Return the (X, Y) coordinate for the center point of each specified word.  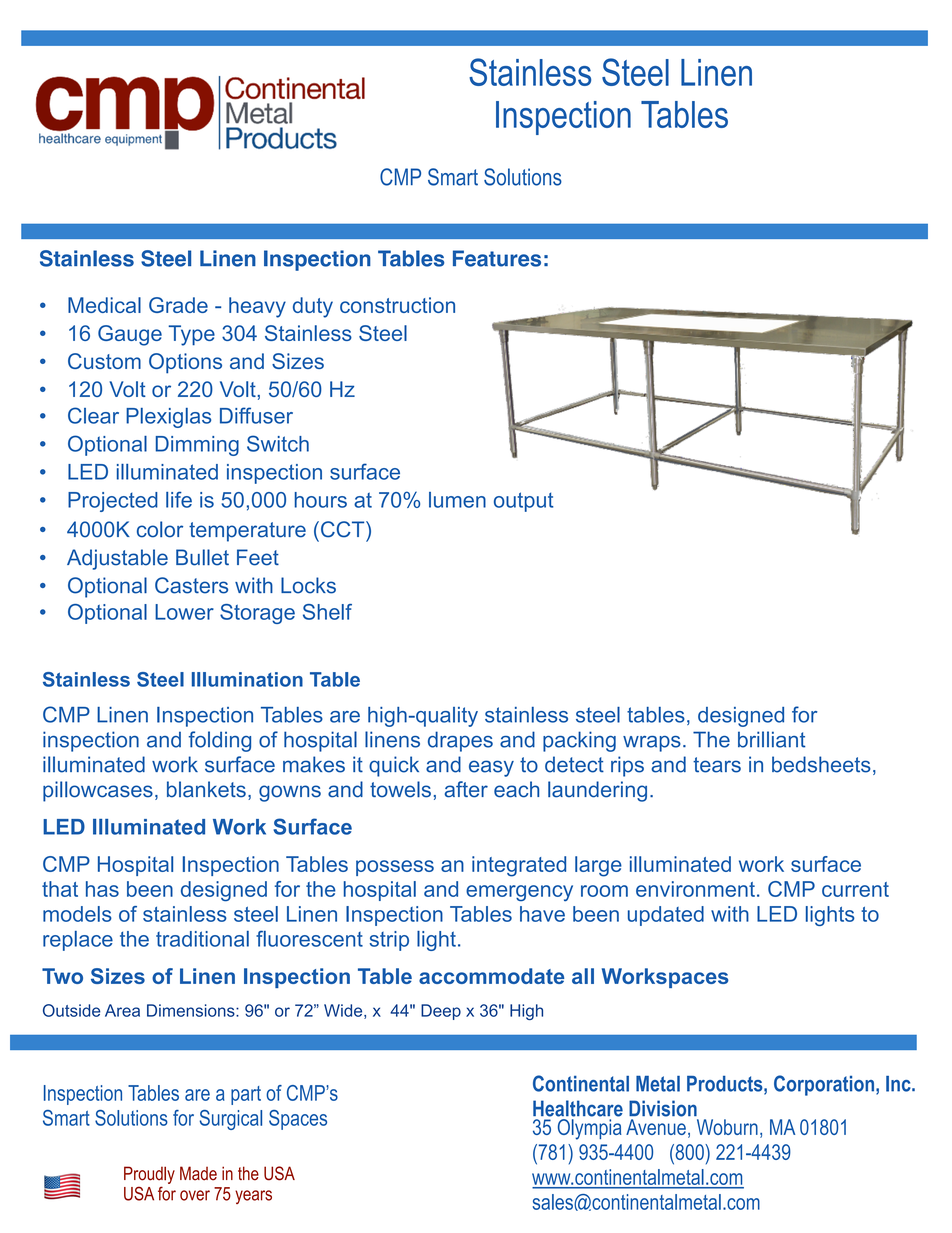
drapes (460, 741)
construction (397, 305)
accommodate (491, 976)
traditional (202, 939)
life (179, 499)
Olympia (590, 1129)
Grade (178, 305)
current (855, 889)
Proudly (149, 1175)
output (523, 502)
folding (220, 741)
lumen (457, 500)
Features (497, 258)
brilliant (771, 739)
